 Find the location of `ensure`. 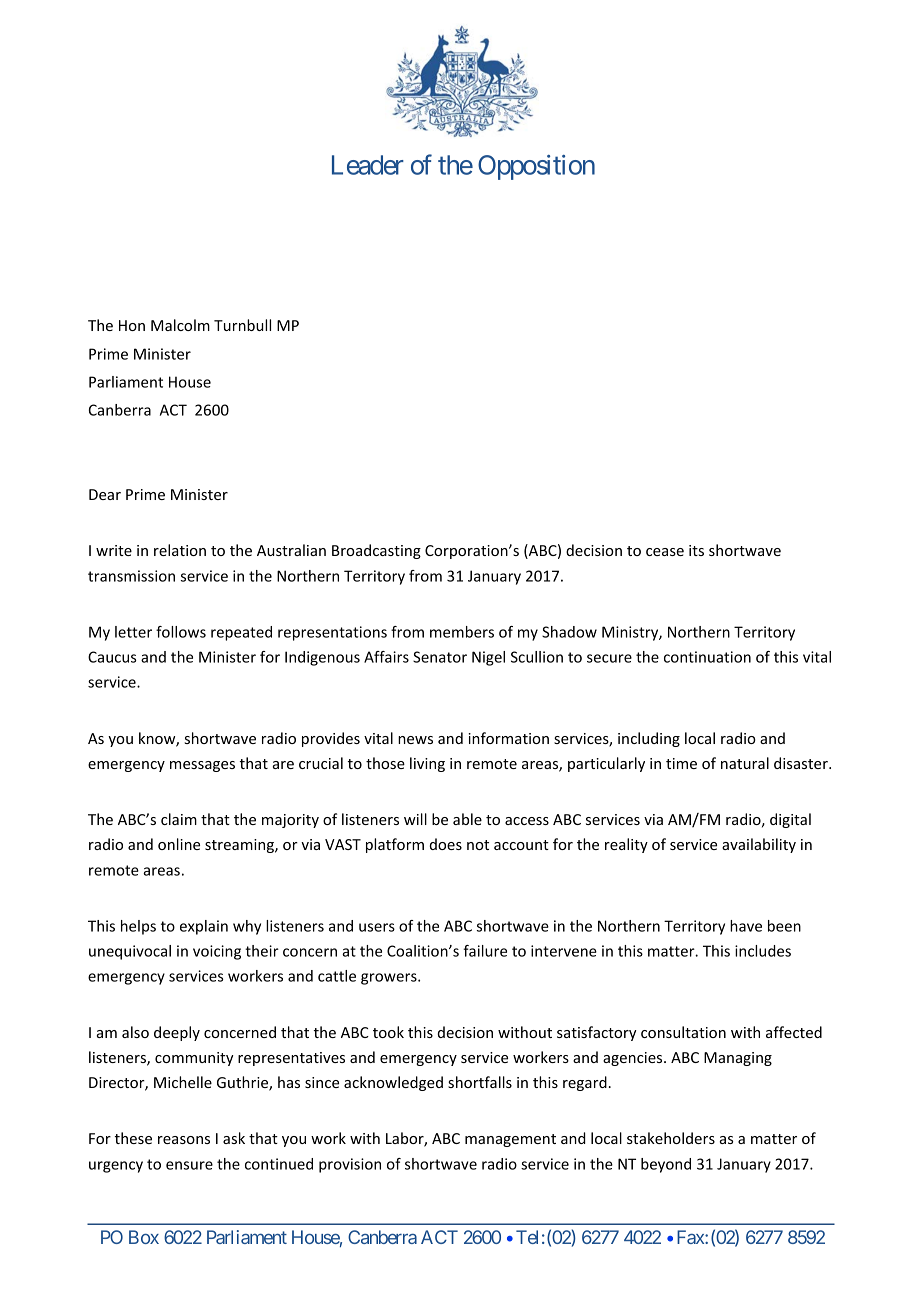

ensure is located at coordinates (189, 1165).
